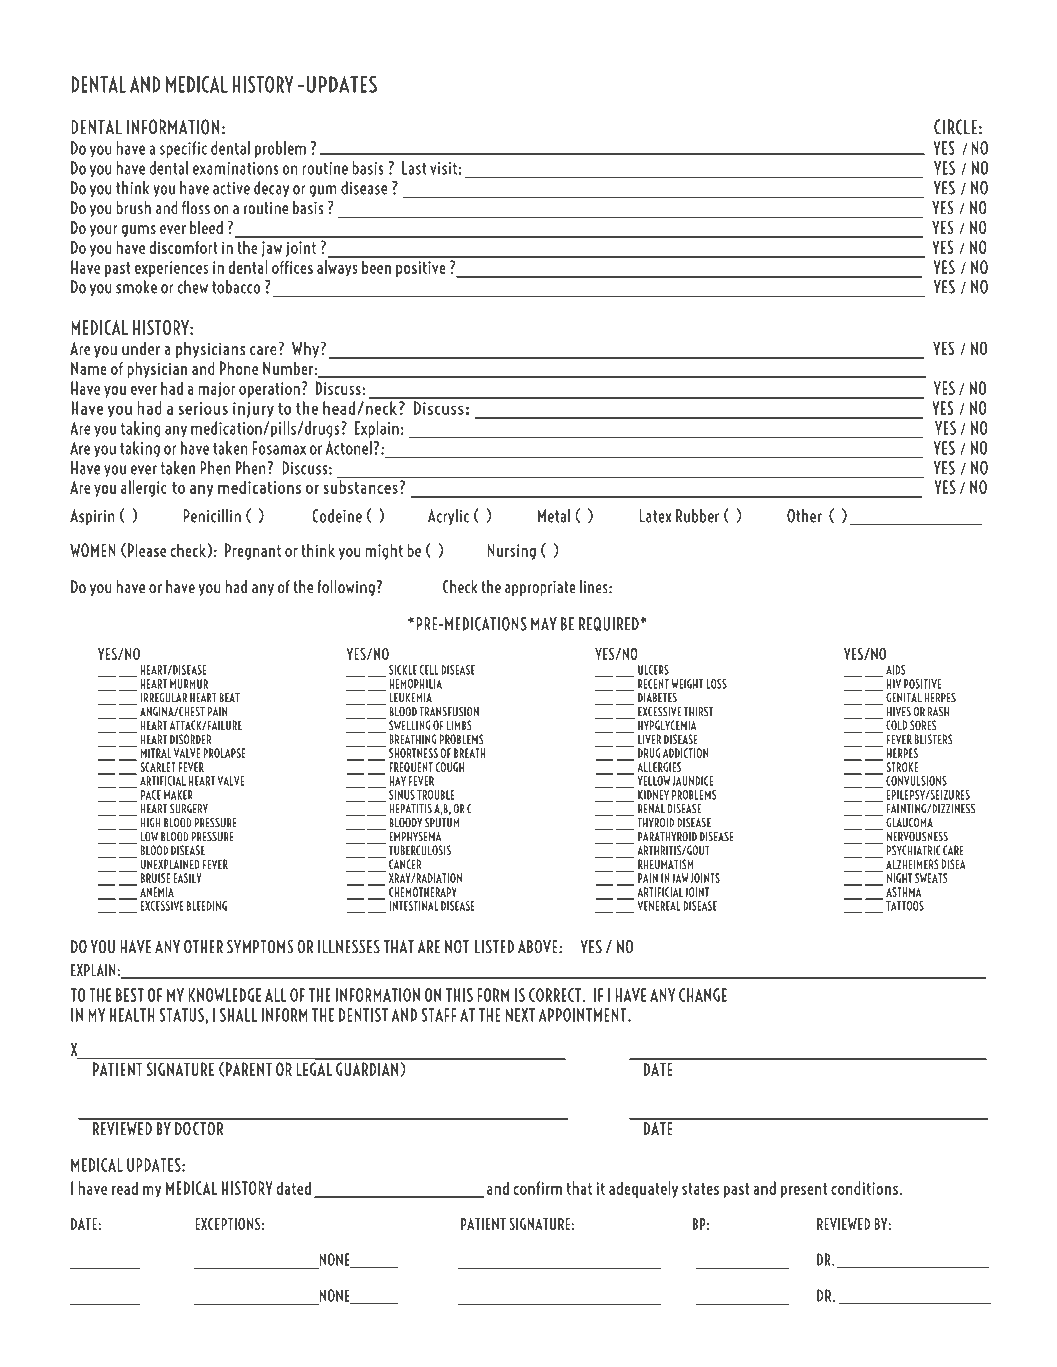 Image resolution: width=1057 pixels, height=1367 pixels. Describe the element at coordinates (183, 149) in the document. I see `specific` at that location.
